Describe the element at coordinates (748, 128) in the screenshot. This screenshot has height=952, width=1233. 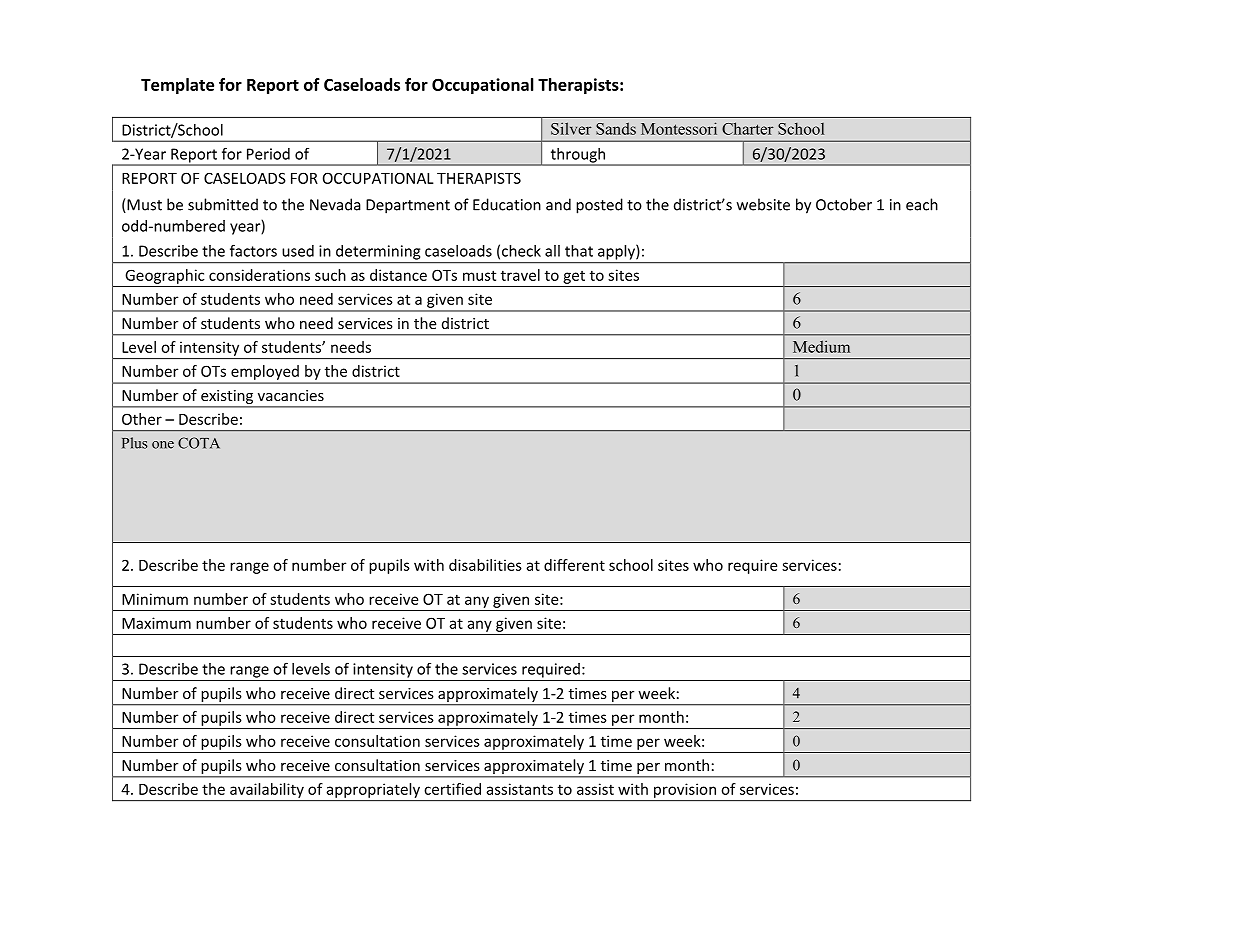
I see `Charter` at that location.
